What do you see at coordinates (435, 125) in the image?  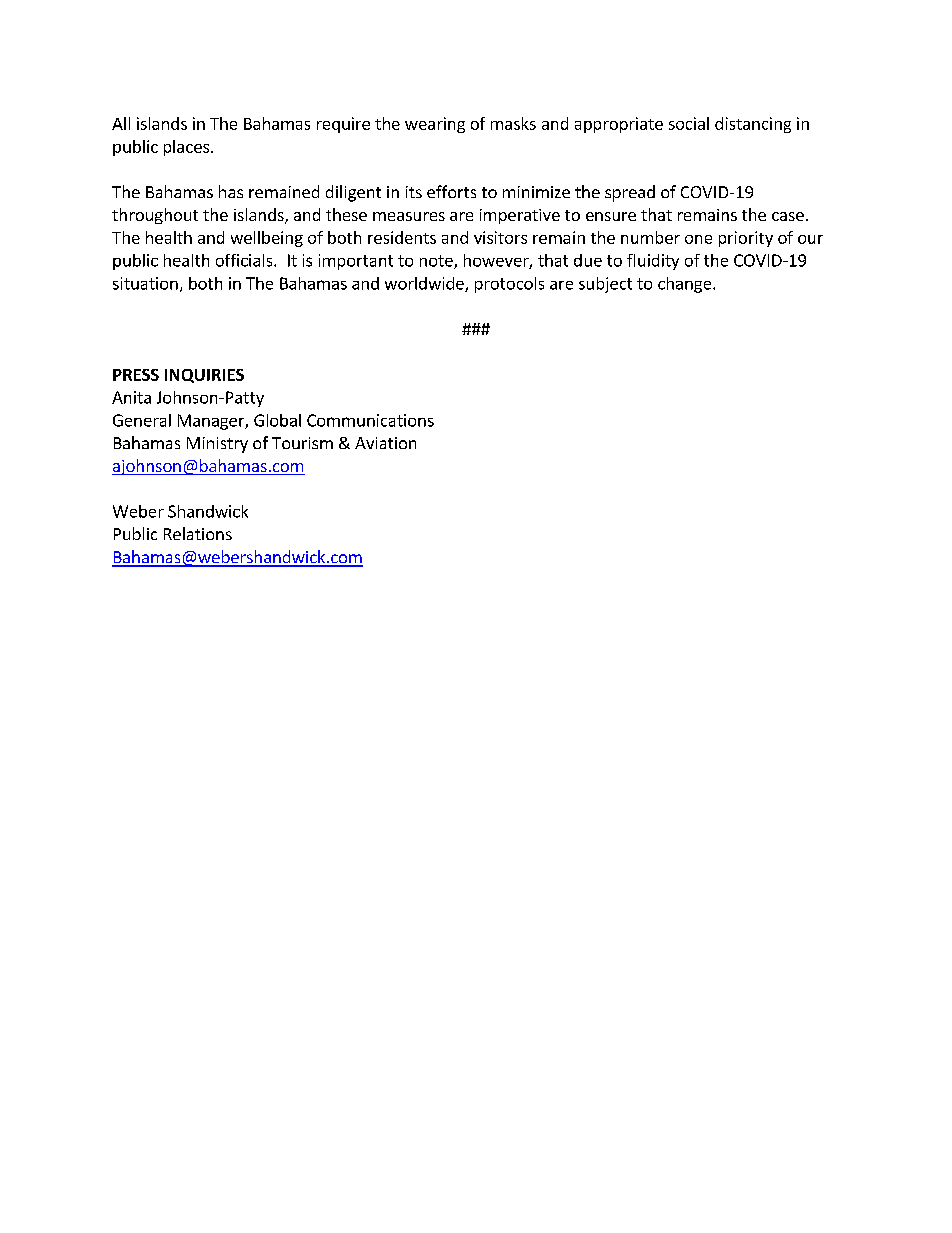 I see `wearing` at bounding box center [435, 125].
